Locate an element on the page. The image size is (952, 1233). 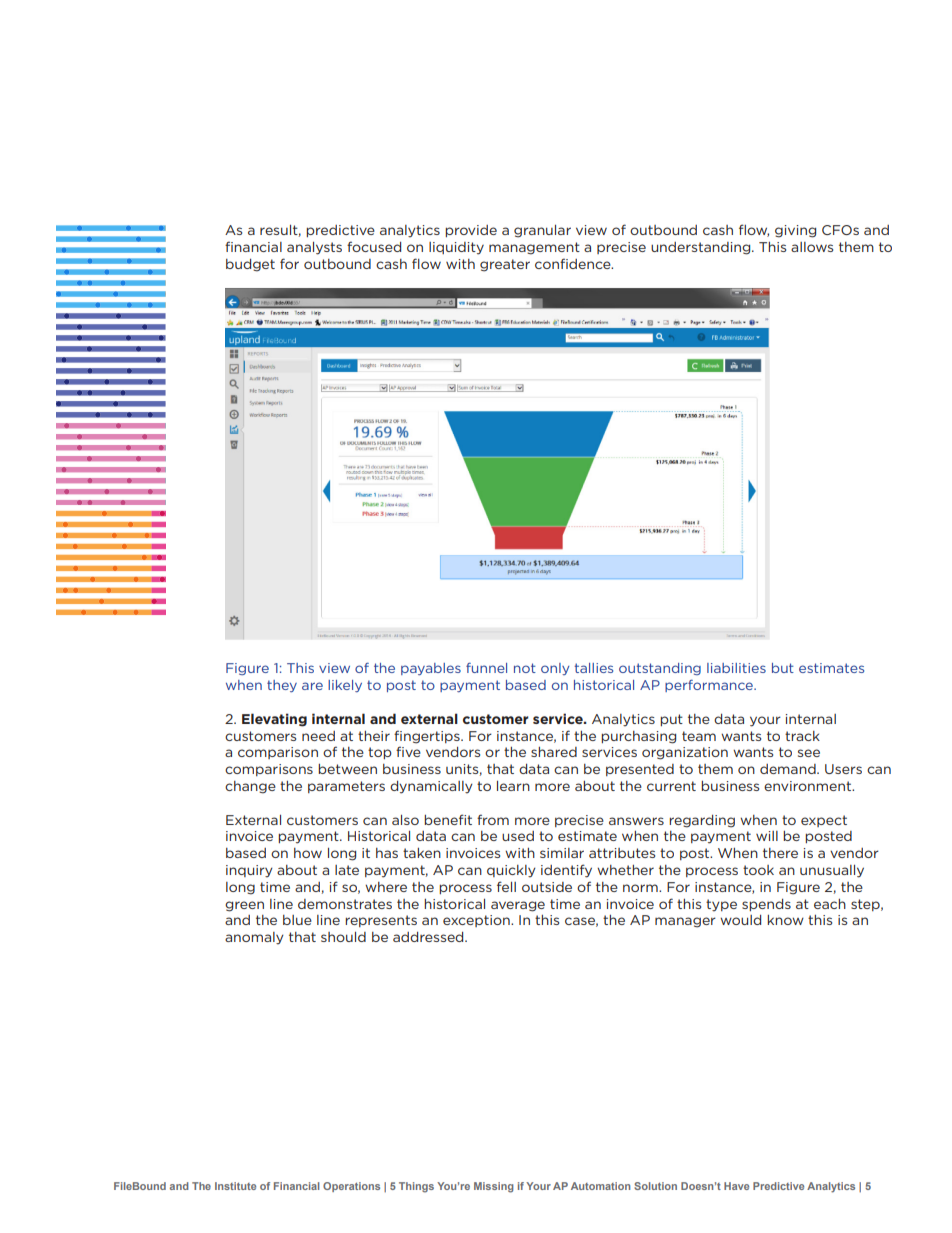
track is located at coordinates (802, 736).
